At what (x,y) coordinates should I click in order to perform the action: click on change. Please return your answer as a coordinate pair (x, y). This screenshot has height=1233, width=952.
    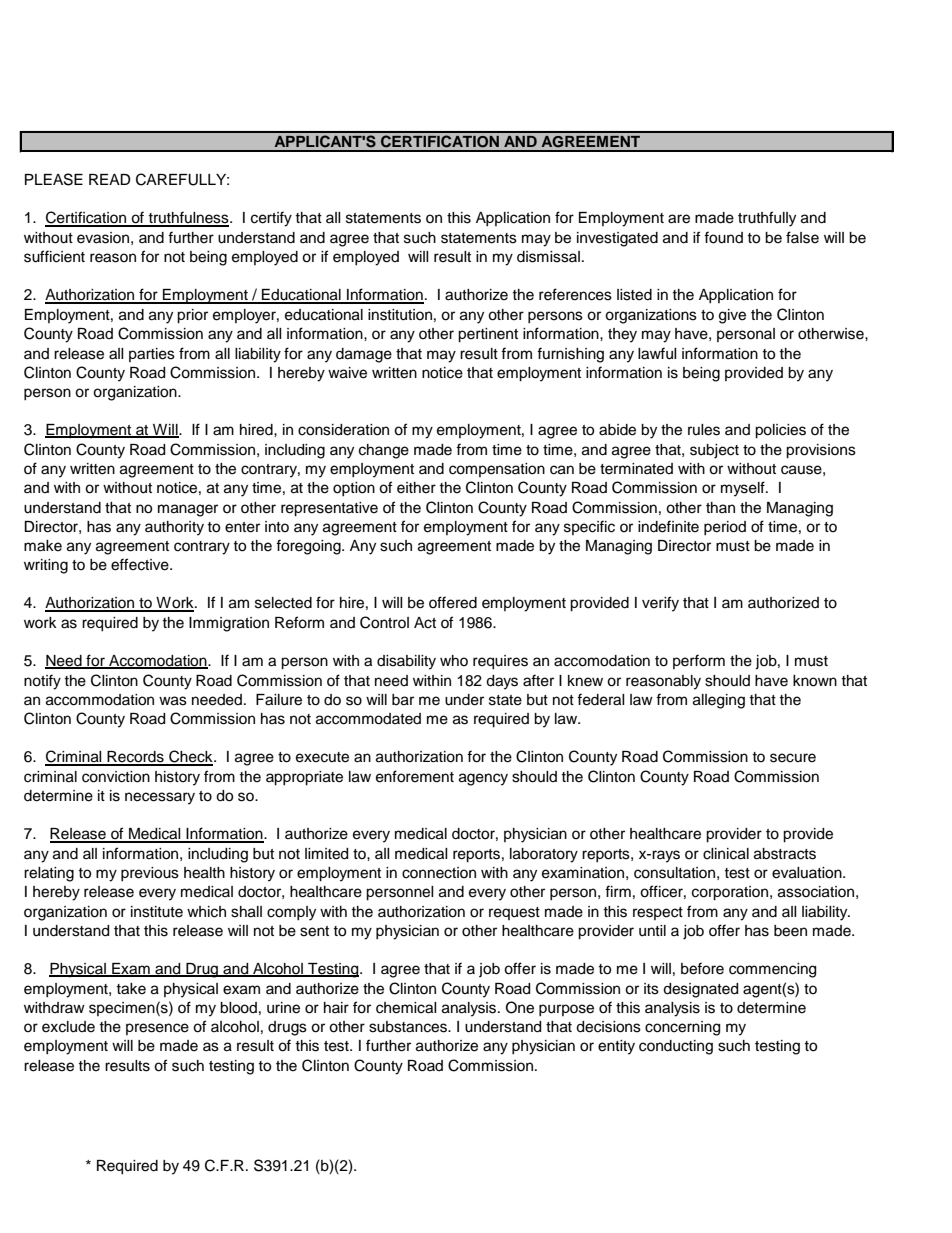
    Looking at the image, I should click on (384, 451).
